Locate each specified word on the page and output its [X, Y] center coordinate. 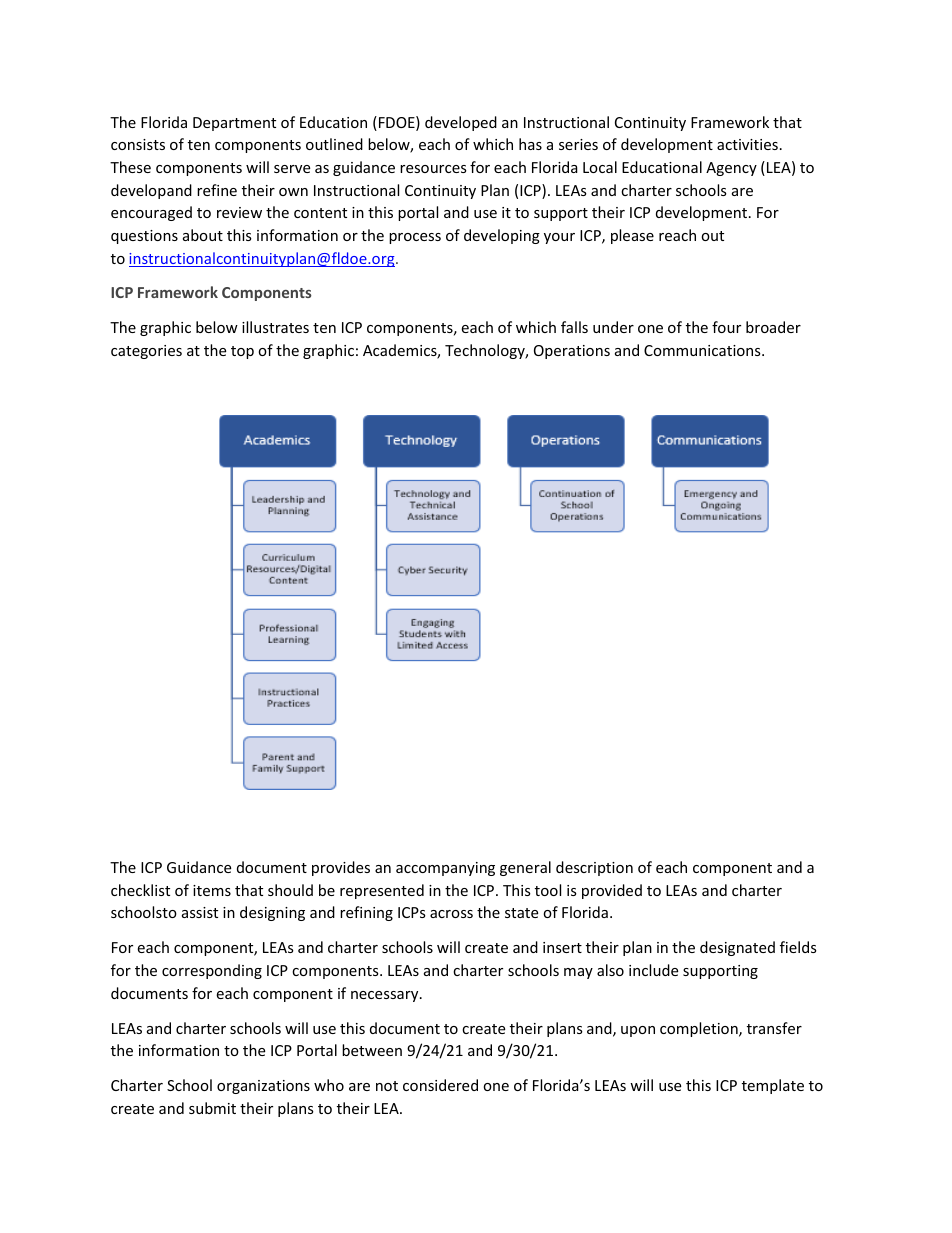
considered [440, 1085]
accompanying [445, 869]
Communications [703, 350]
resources [433, 169]
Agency [731, 169]
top [242, 352]
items [212, 890]
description [594, 868]
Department [234, 124]
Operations [572, 352]
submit [212, 1108]
